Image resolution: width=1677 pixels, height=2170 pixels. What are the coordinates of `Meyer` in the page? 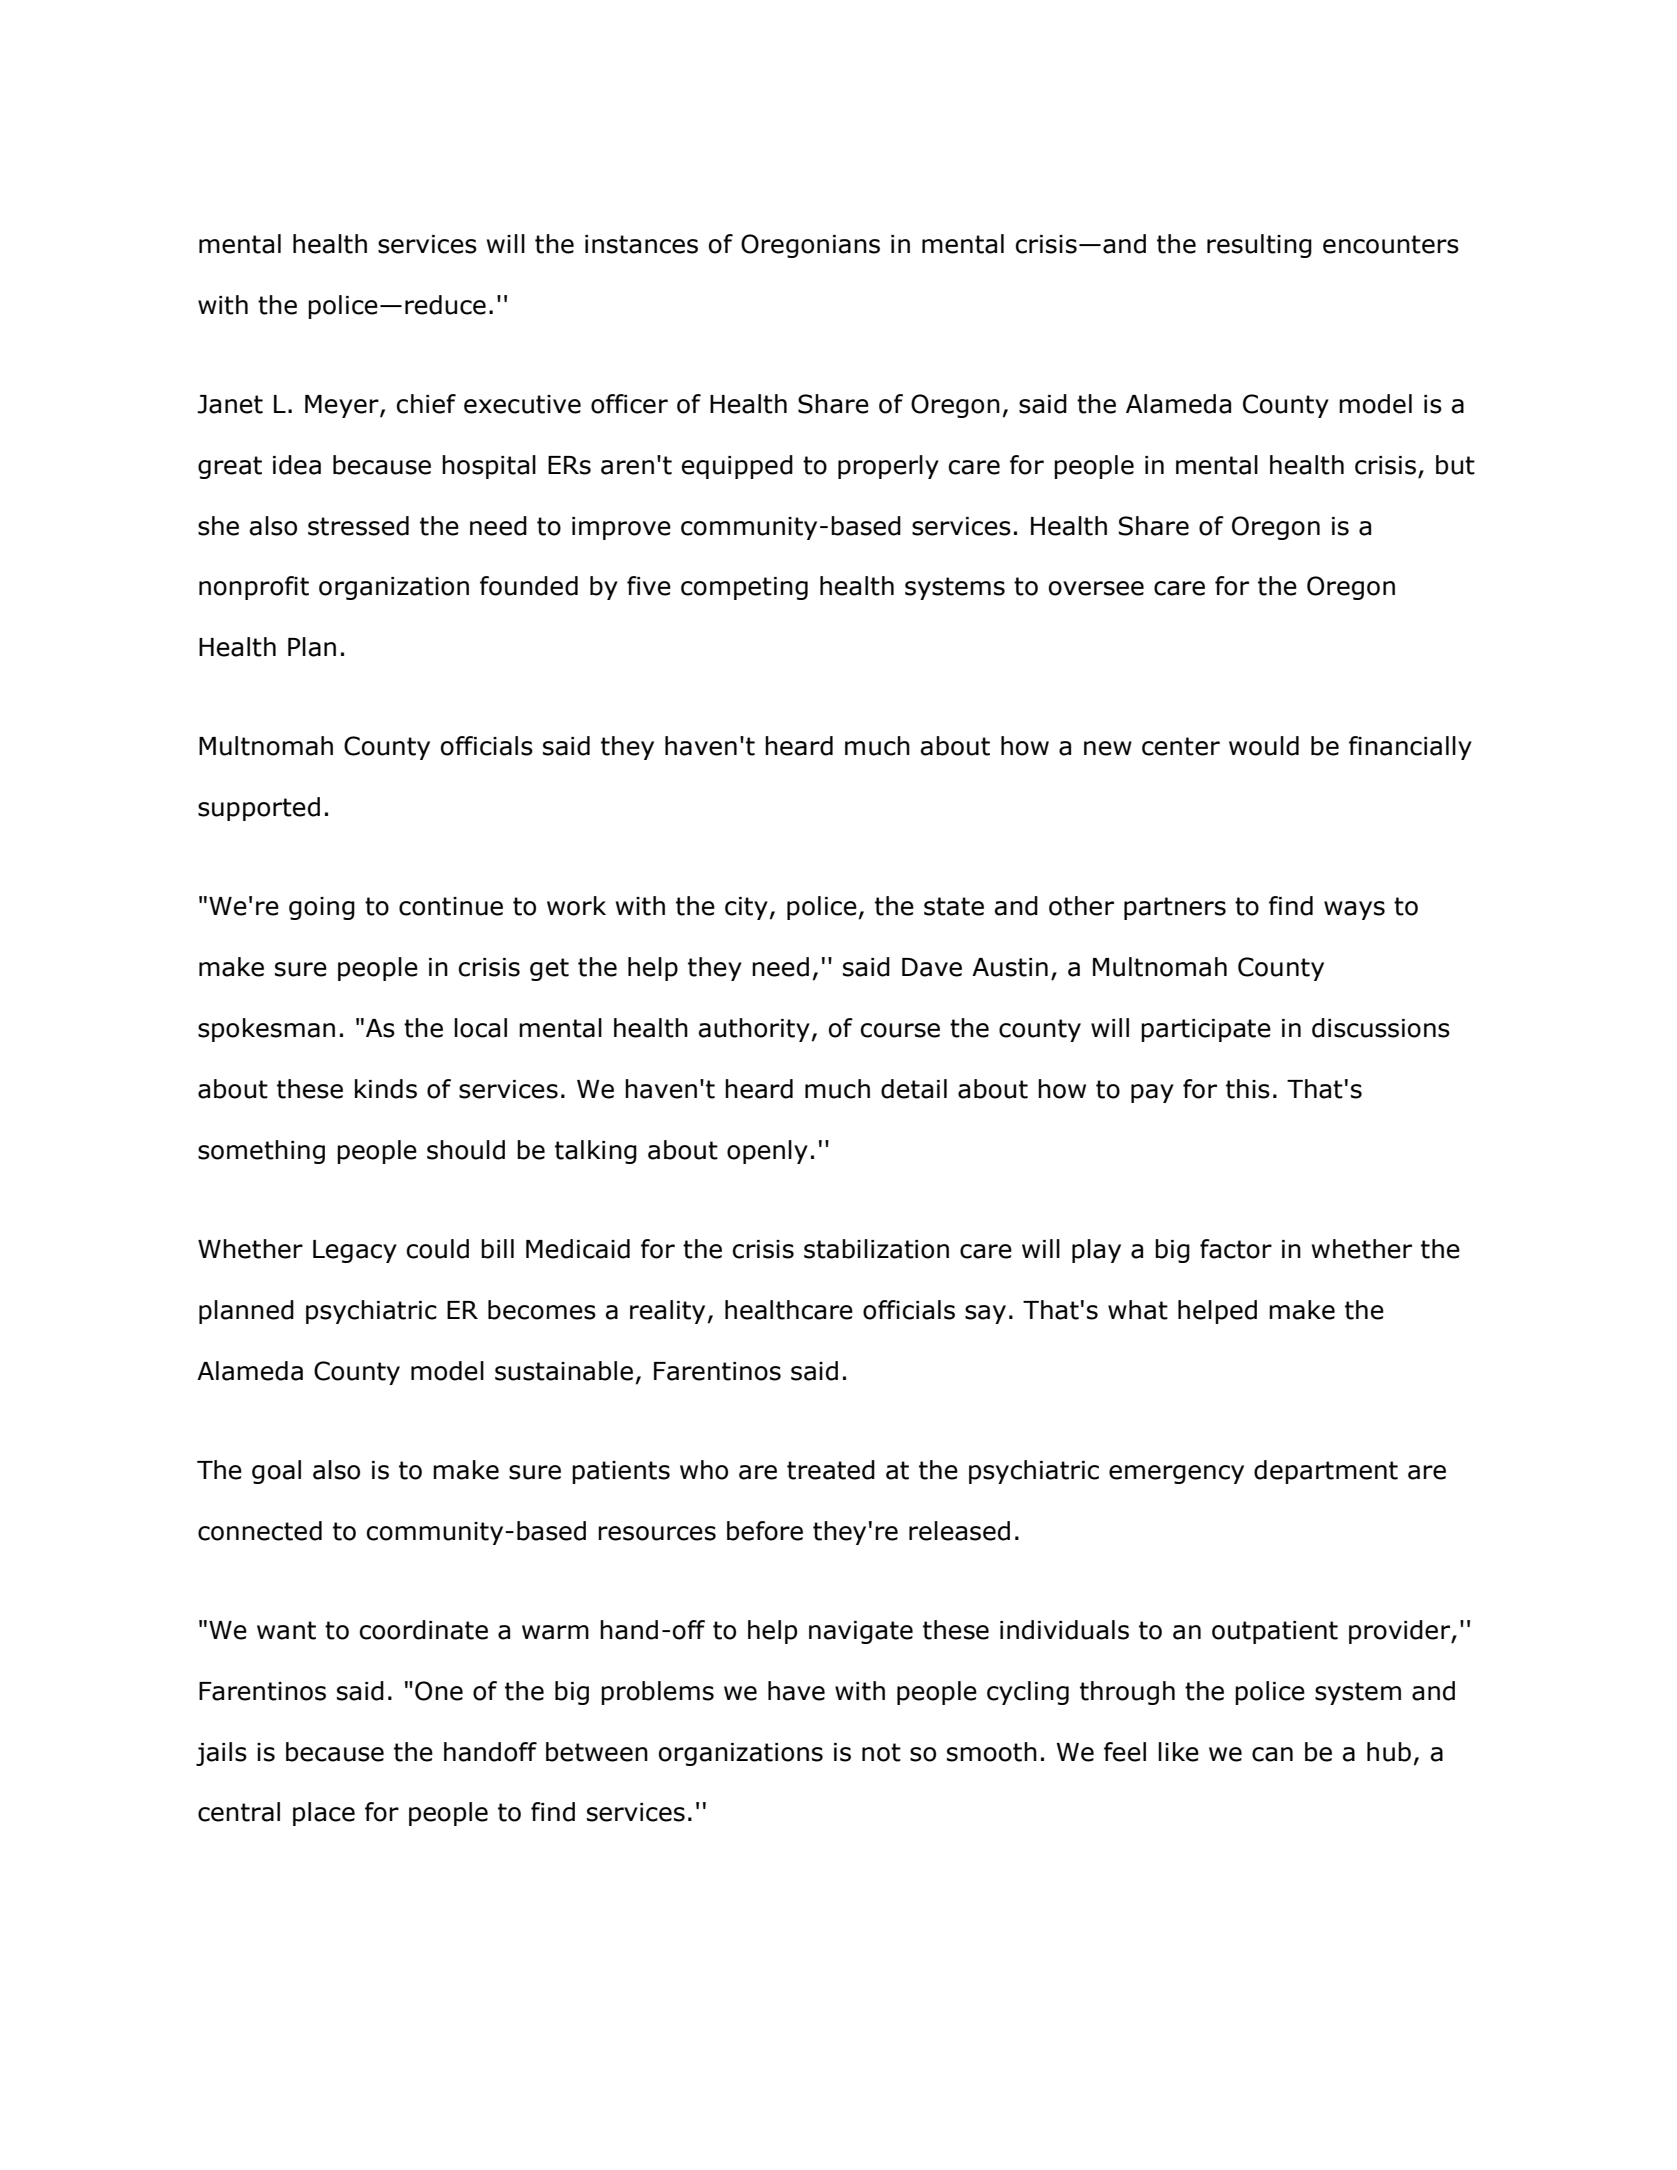 It's located at (343, 406).
